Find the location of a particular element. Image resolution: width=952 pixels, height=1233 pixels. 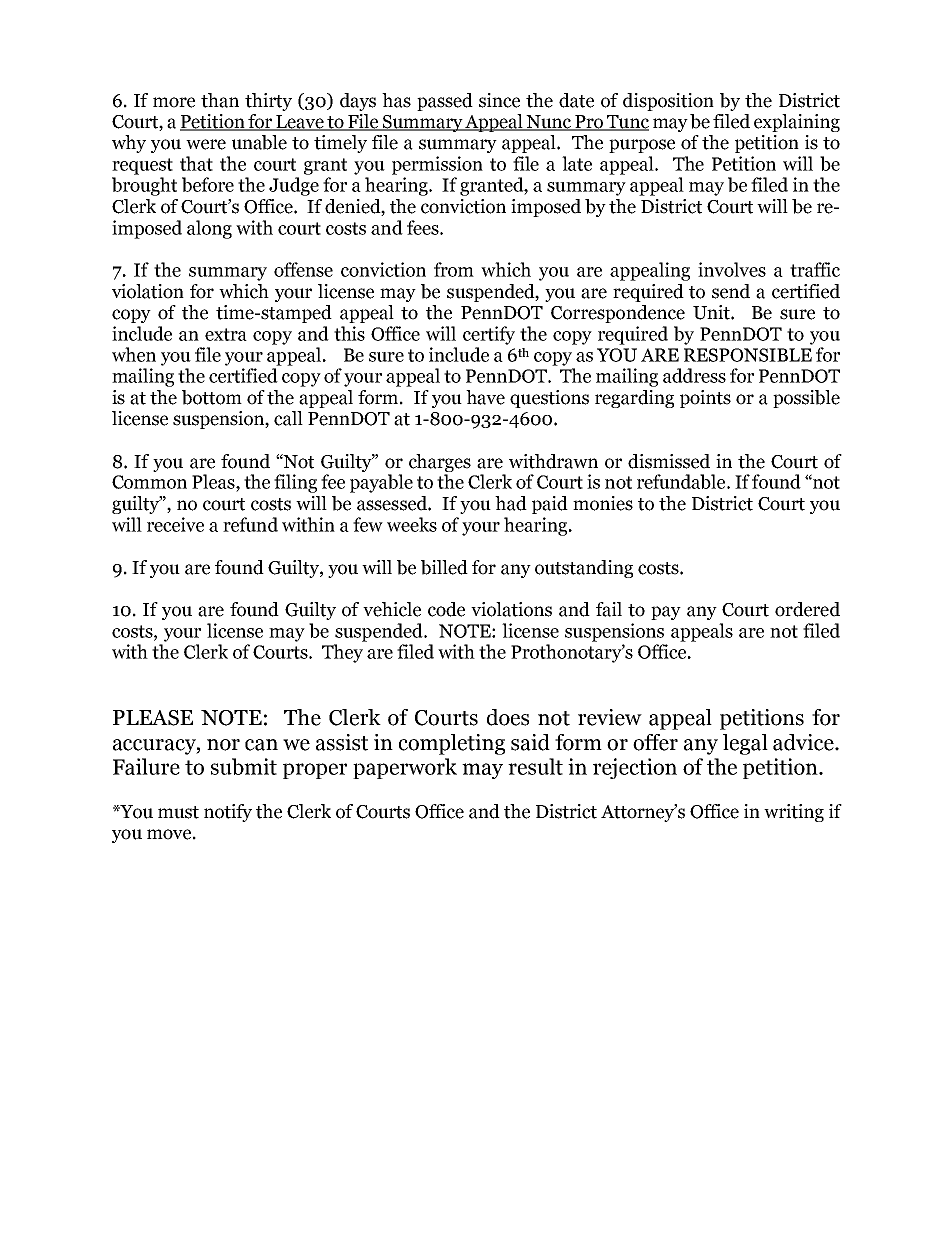

code is located at coordinates (446, 609).
